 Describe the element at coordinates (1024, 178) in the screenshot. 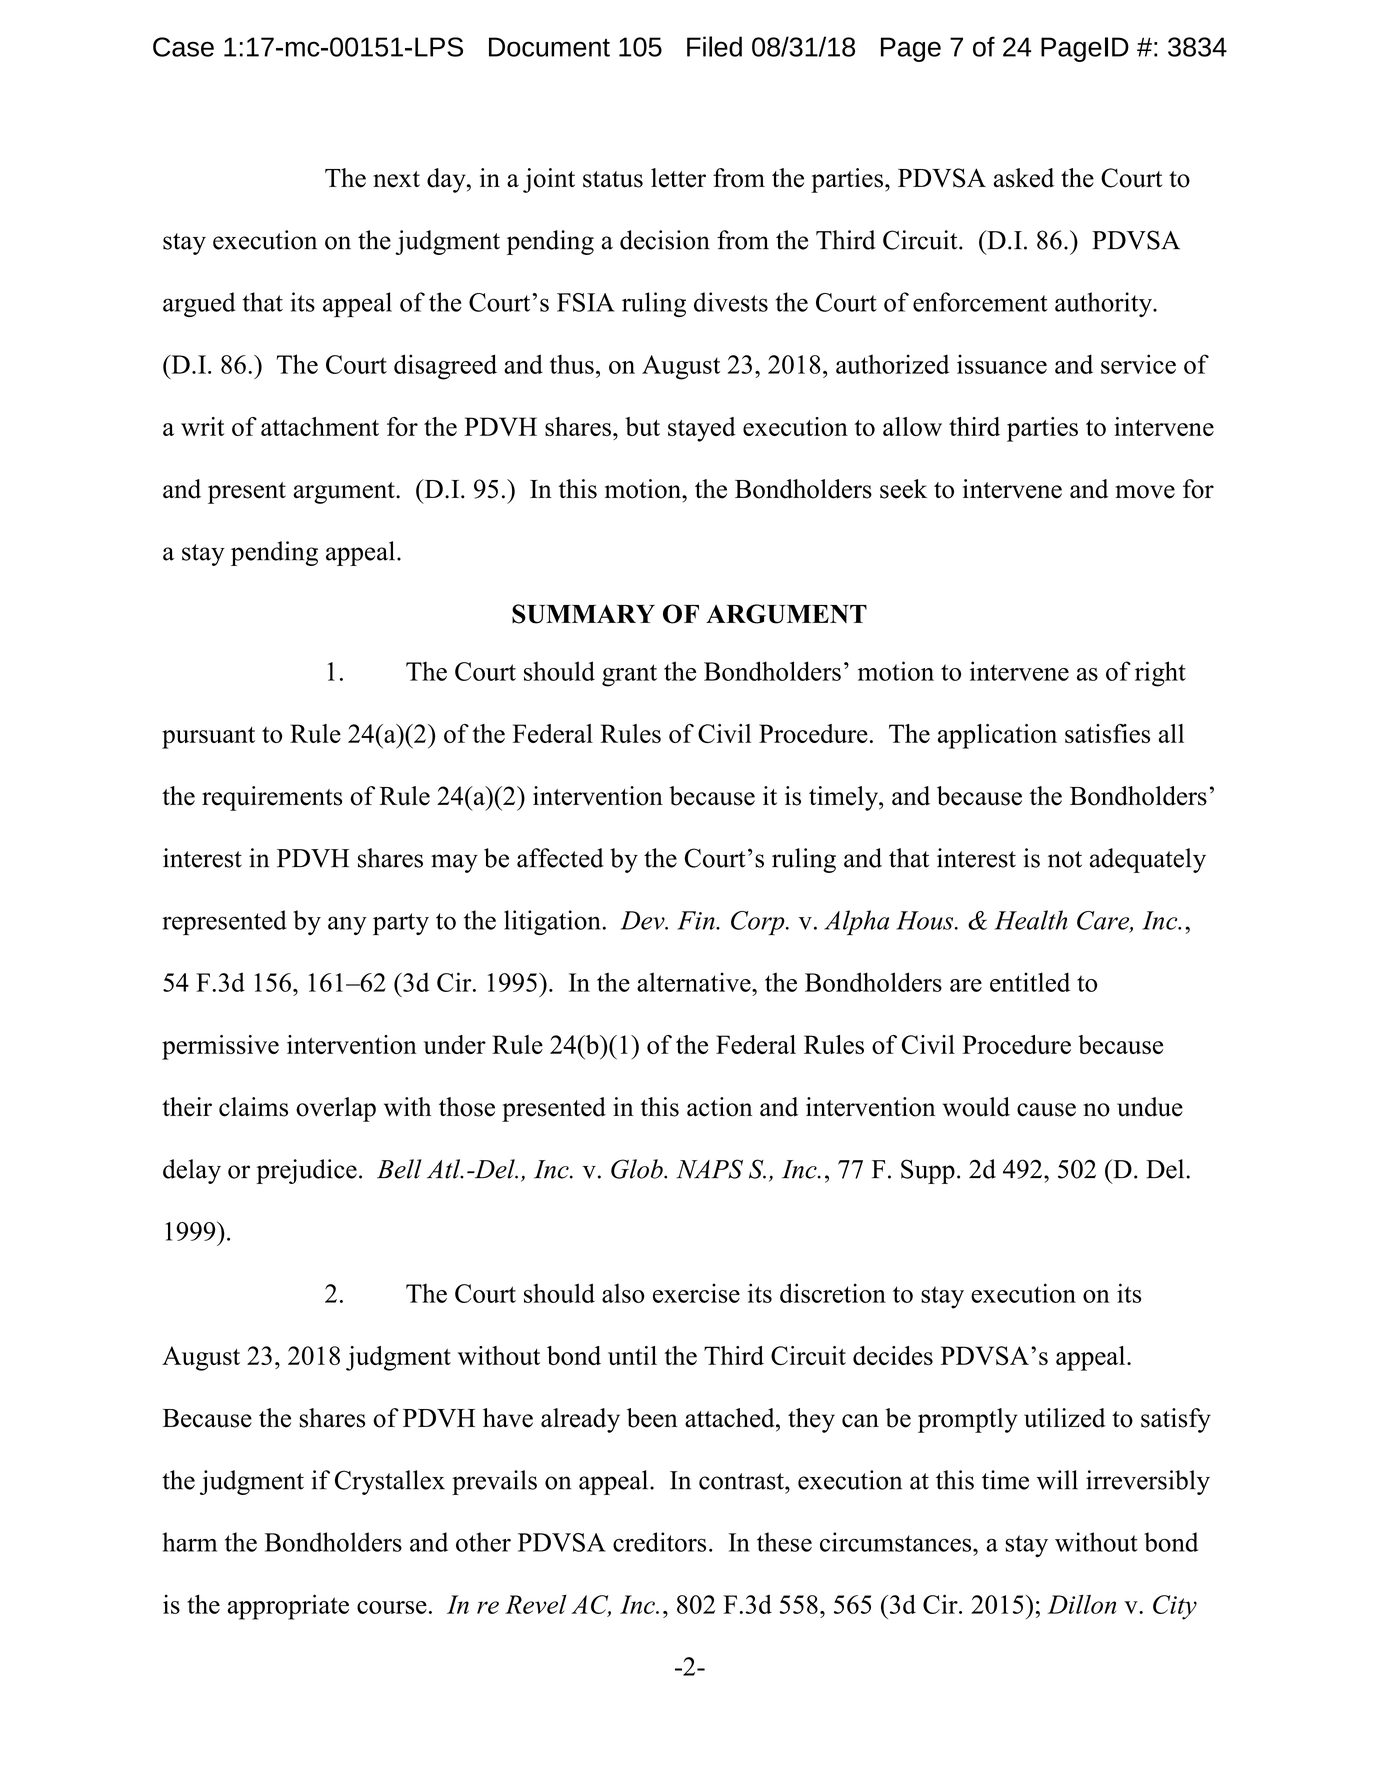

I see `asked` at that location.
